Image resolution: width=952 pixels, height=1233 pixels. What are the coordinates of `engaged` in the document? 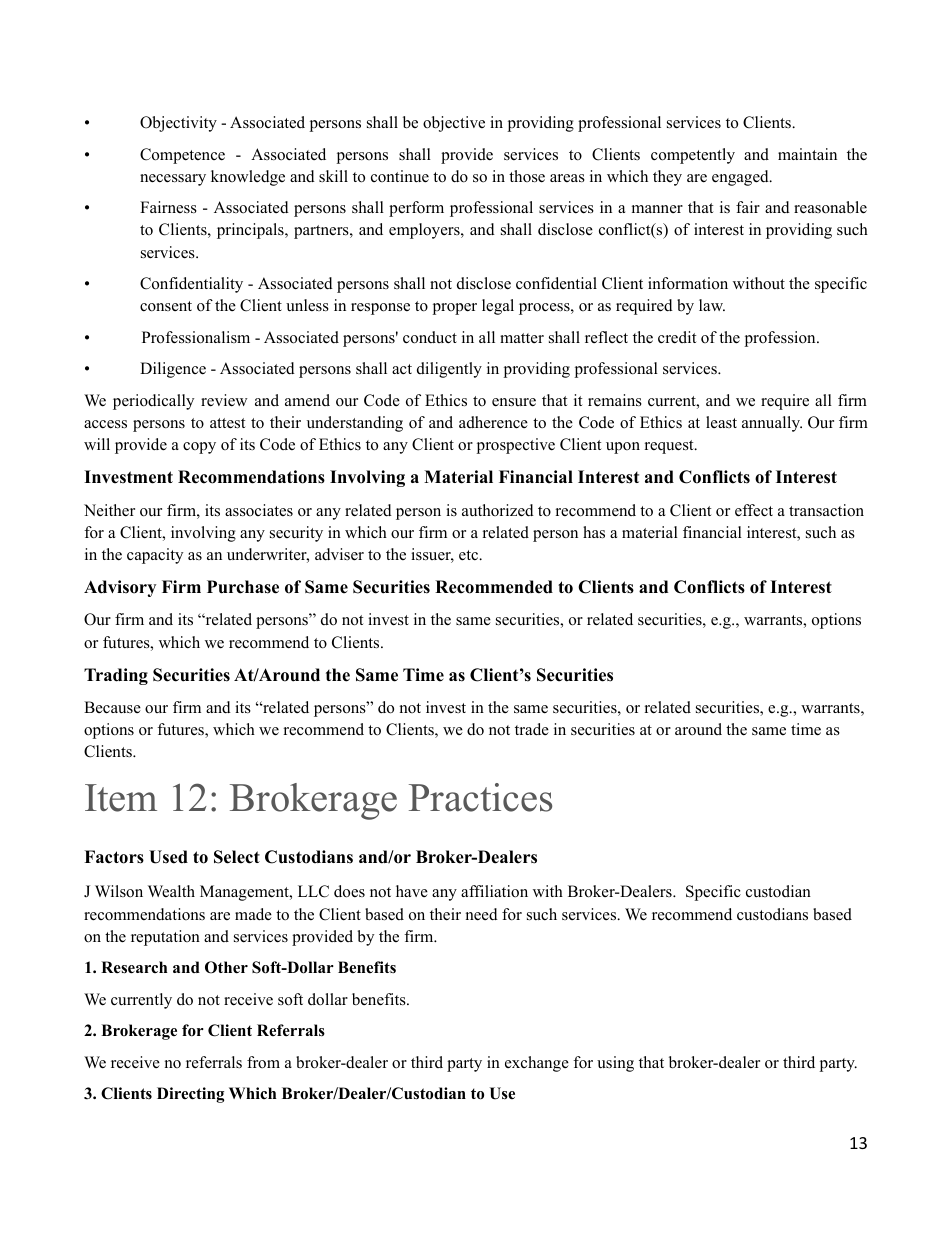 It's located at (741, 178).
